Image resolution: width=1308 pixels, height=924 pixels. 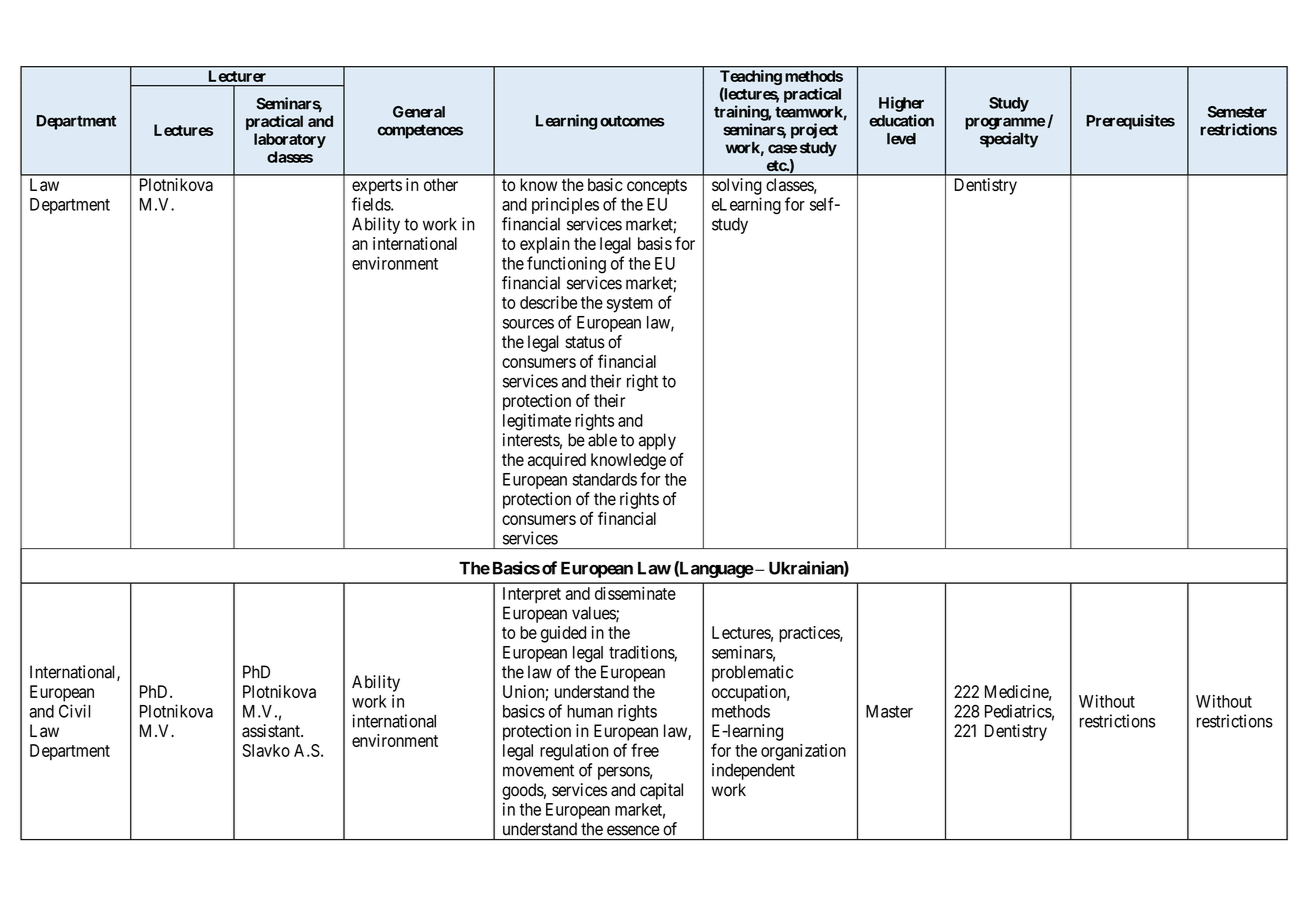 I want to click on Master, so click(x=889, y=711).
